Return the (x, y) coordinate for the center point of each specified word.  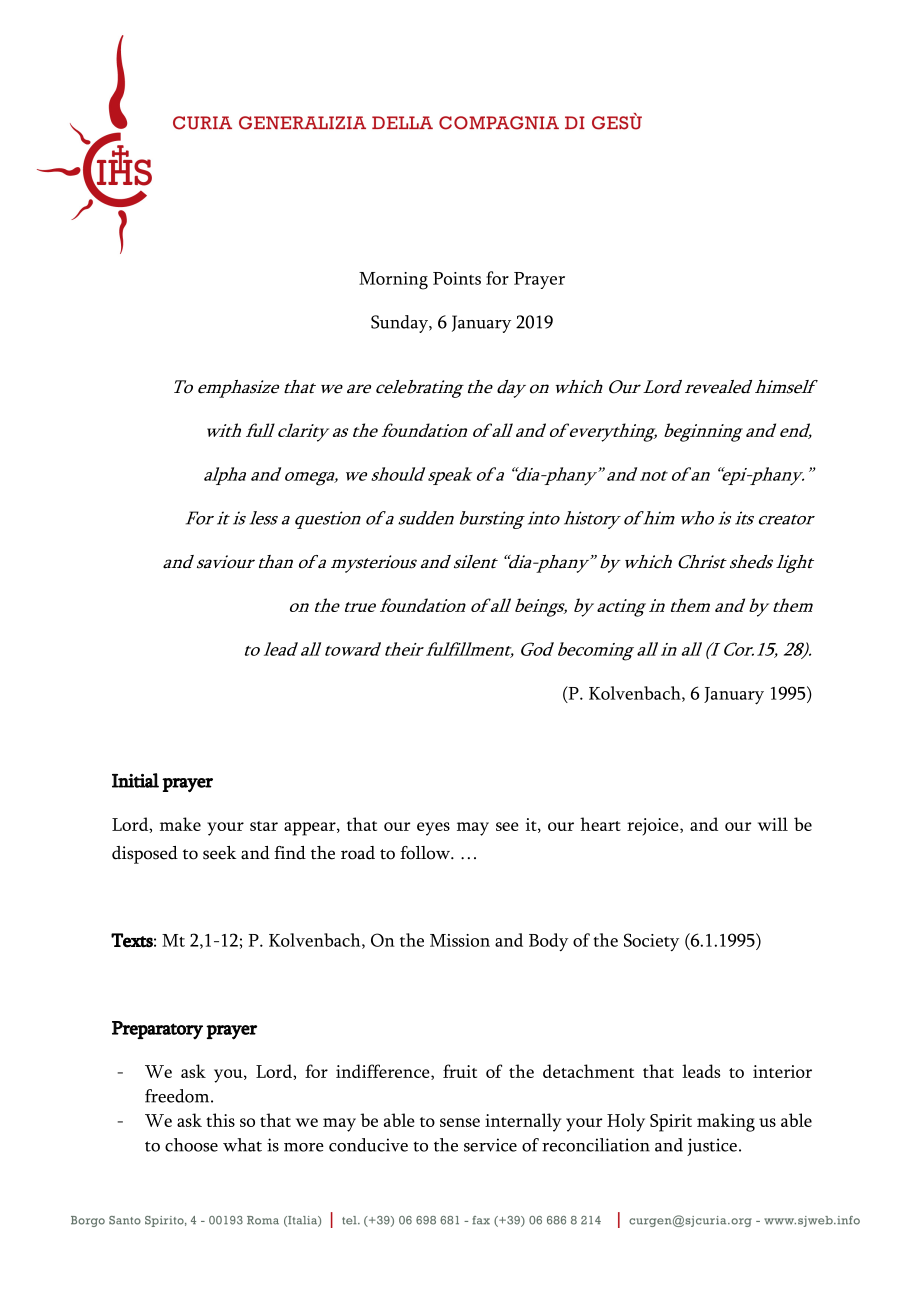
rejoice (654, 827)
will (773, 824)
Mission (460, 940)
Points (457, 278)
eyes (433, 829)
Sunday (400, 324)
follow (426, 853)
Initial (135, 780)
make (180, 824)
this (220, 1120)
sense (460, 1122)
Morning (393, 281)
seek (220, 853)
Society (651, 942)
